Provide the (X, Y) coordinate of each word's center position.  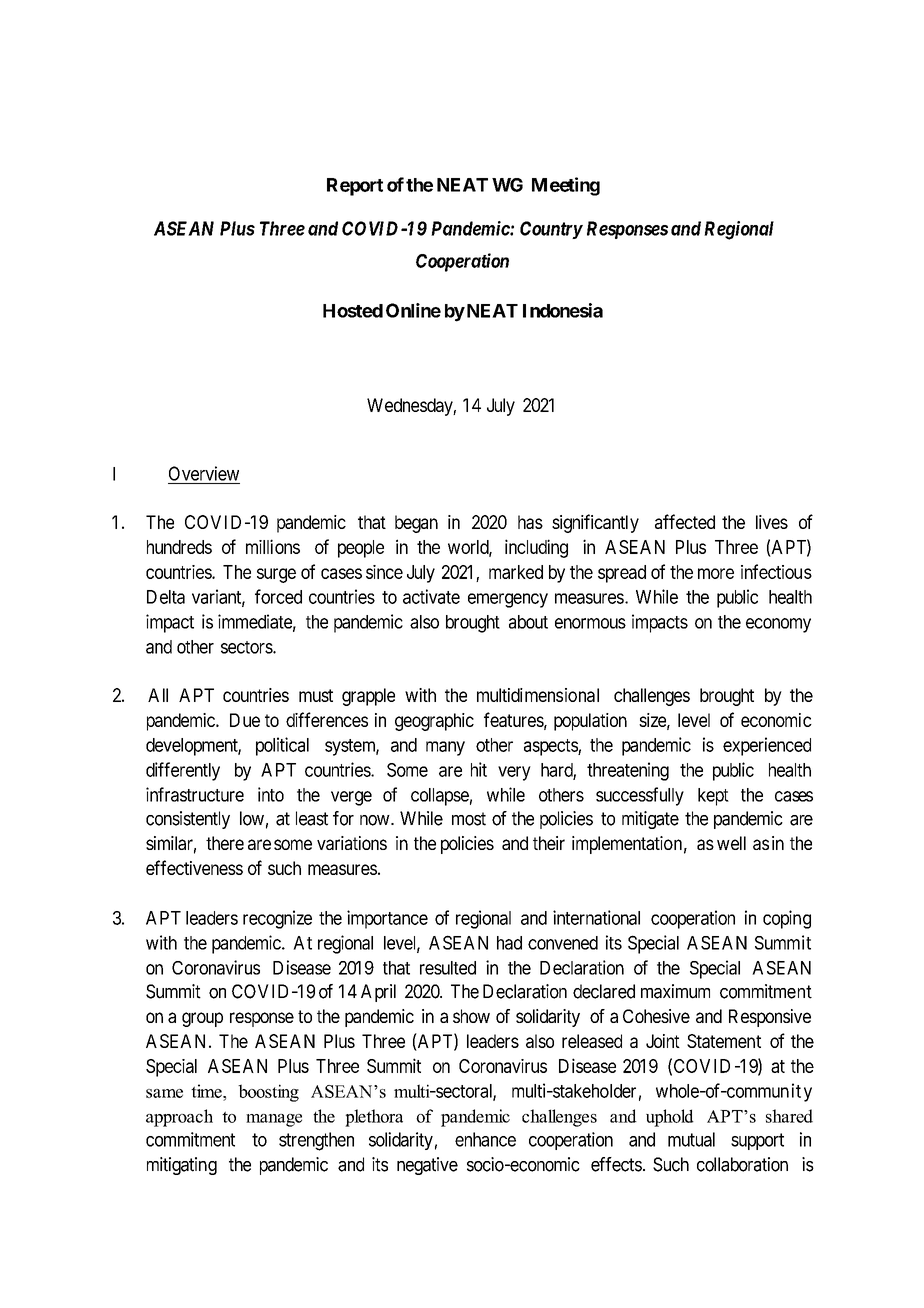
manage (274, 1120)
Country (551, 230)
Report (355, 187)
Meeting (566, 186)
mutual (691, 1139)
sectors (247, 647)
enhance (485, 1139)
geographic (434, 722)
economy (778, 625)
